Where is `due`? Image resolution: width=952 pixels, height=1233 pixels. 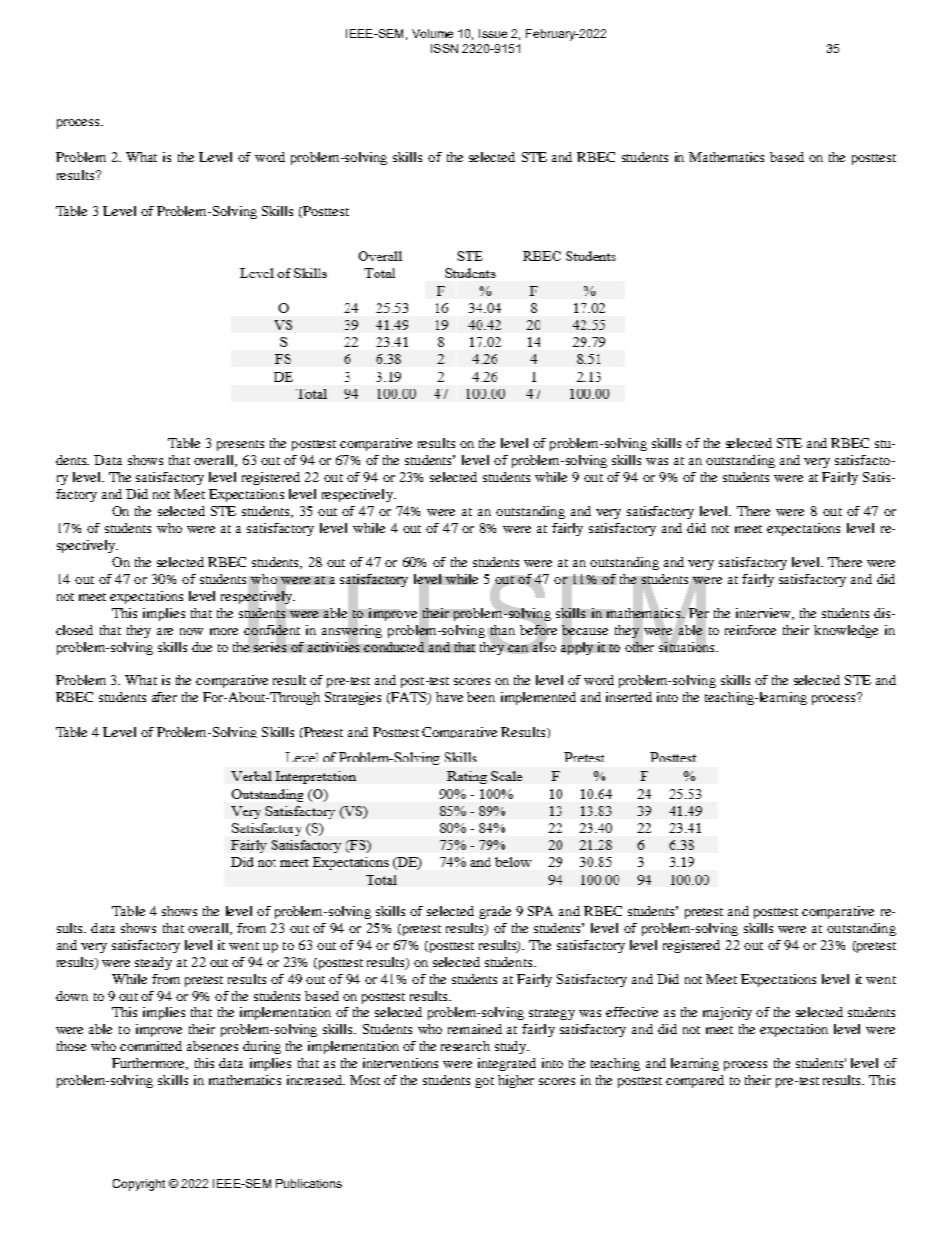
due is located at coordinates (202, 647).
